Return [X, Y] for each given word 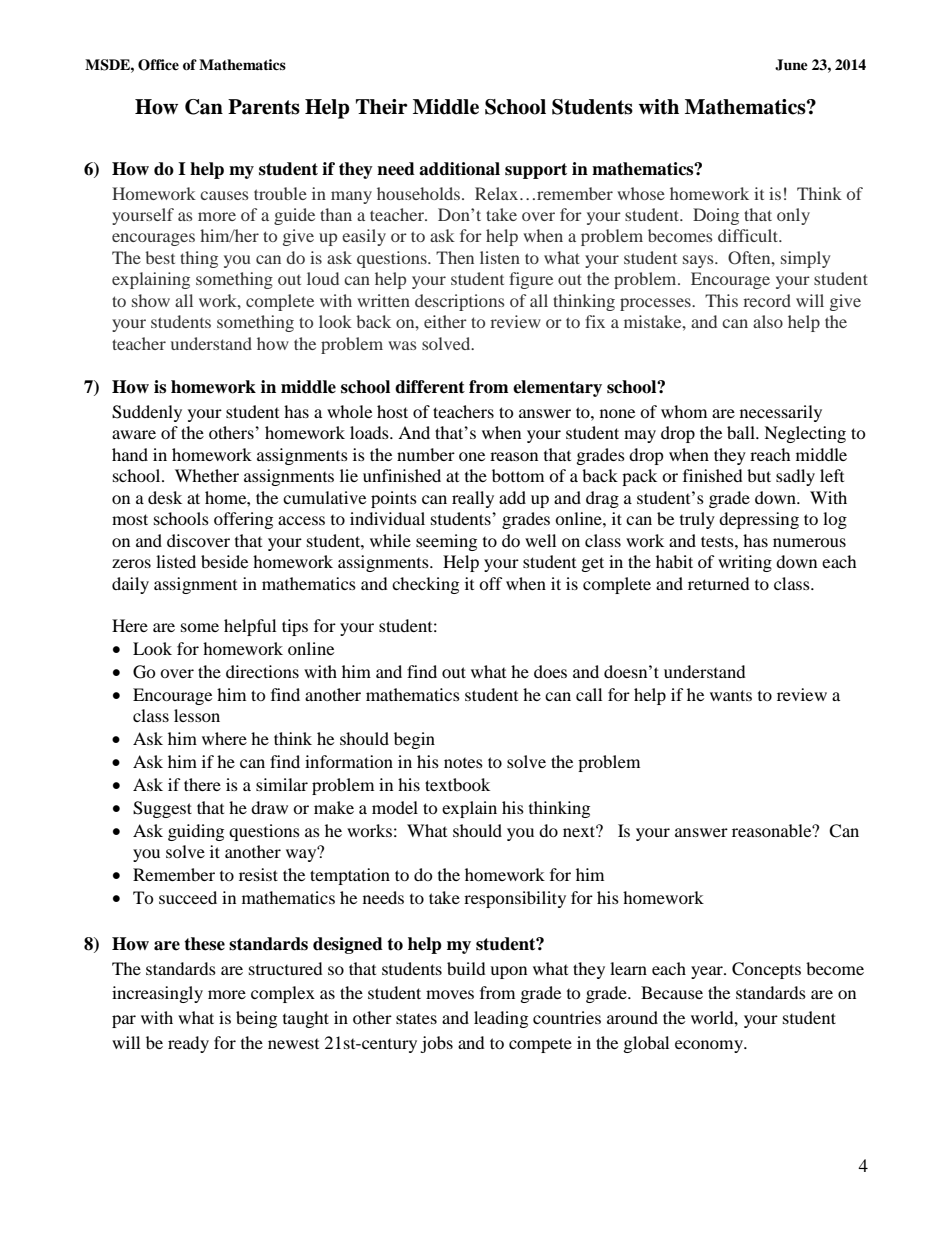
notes [463, 763]
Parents [264, 107]
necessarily [781, 413]
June [791, 65]
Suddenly [147, 413]
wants [731, 695]
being [256, 1019]
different [430, 387]
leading [501, 1019]
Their [382, 107]
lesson [197, 715]
